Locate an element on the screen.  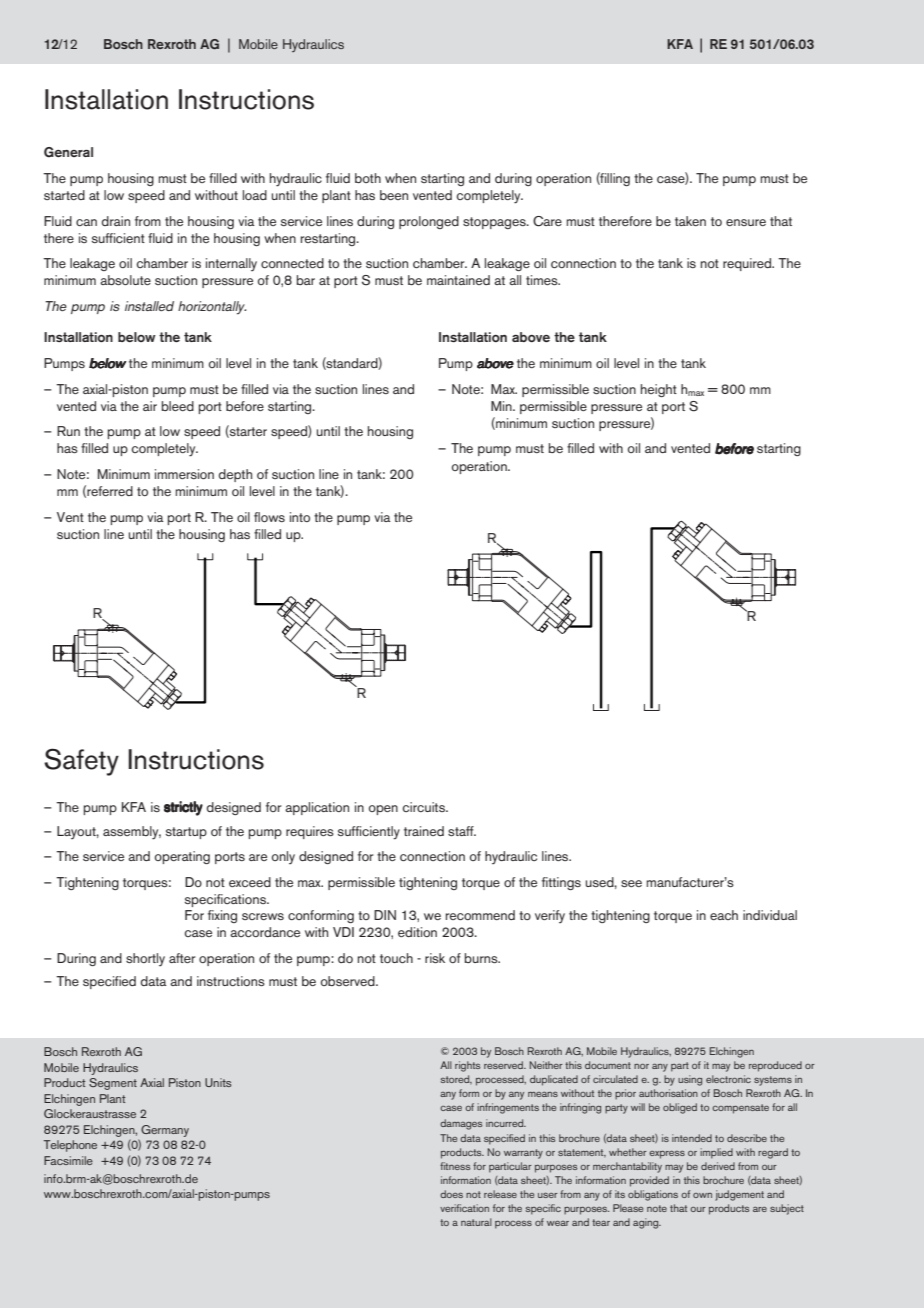
into is located at coordinates (300, 517).
